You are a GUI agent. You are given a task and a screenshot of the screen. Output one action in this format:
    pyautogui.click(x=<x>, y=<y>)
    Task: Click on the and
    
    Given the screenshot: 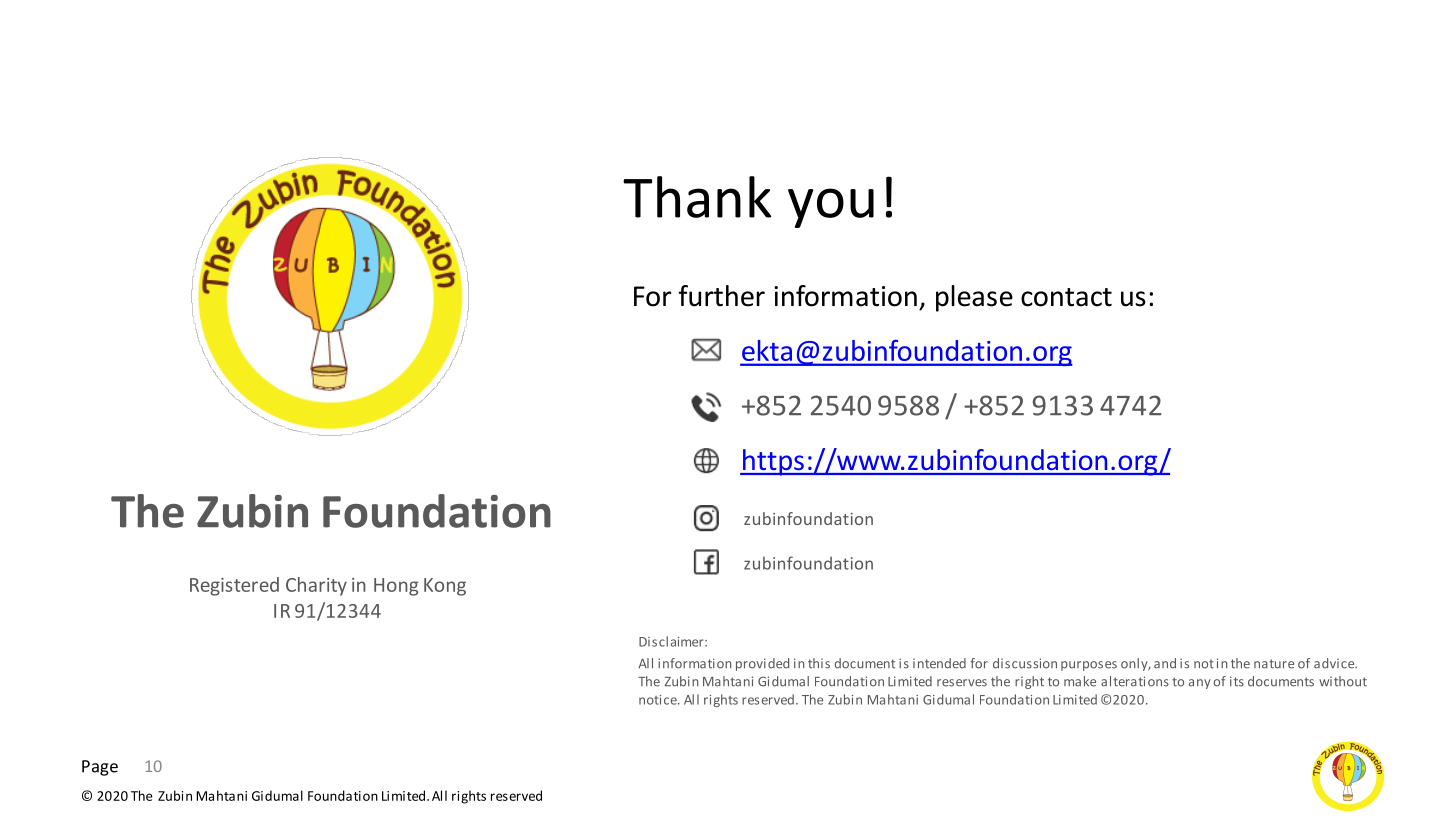 What is the action you would take?
    pyautogui.click(x=1165, y=663)
